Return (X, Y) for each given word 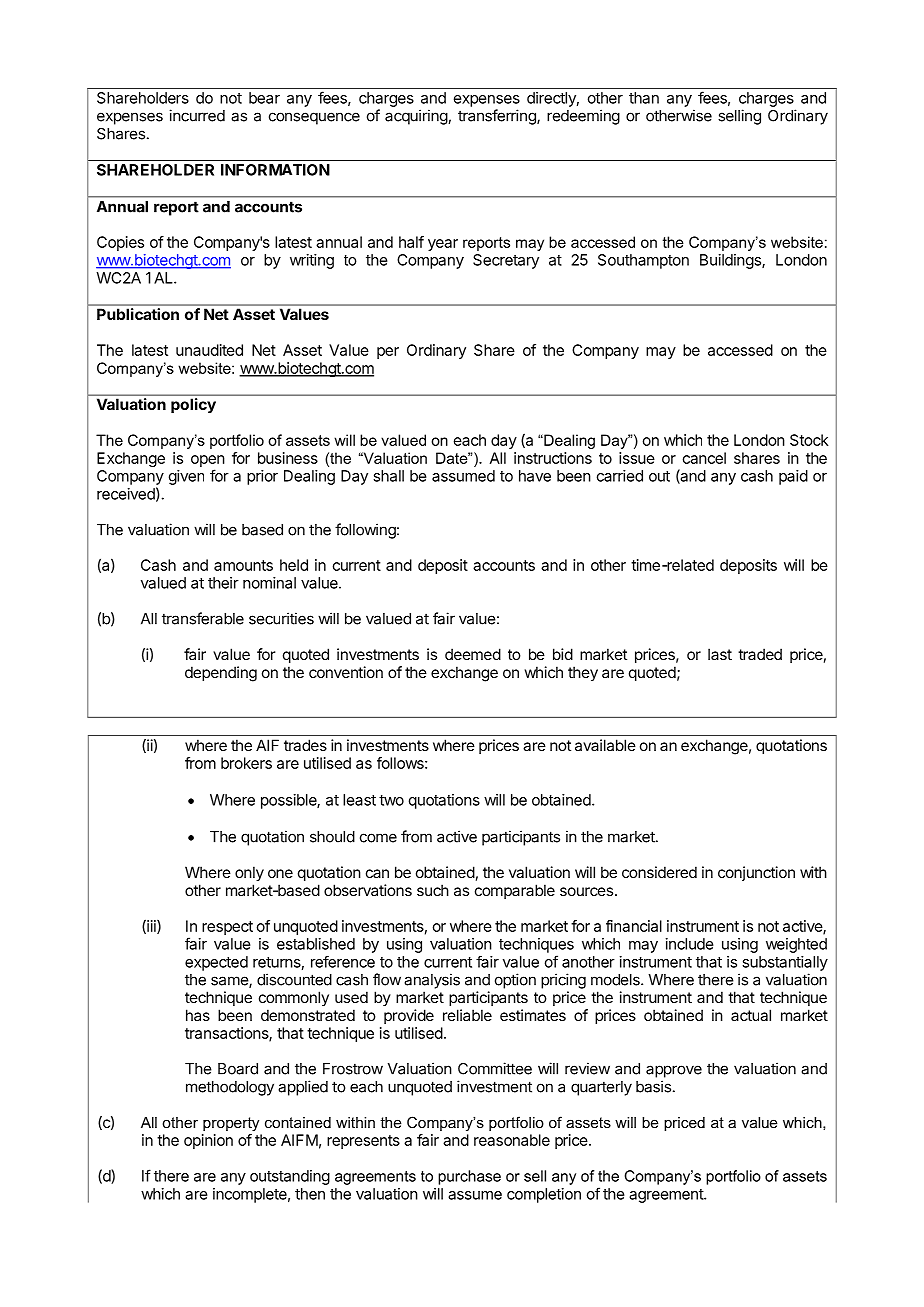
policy (193, 405)
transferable (203, 618)
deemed (473, 654)
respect (227, 928)
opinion (208, 1141)
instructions (553, 458)
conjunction (756, 873)
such (433, 890)
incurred (197, 115)
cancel (704, 458)
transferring (498, 117)
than (644, 98)
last (720, 654)
